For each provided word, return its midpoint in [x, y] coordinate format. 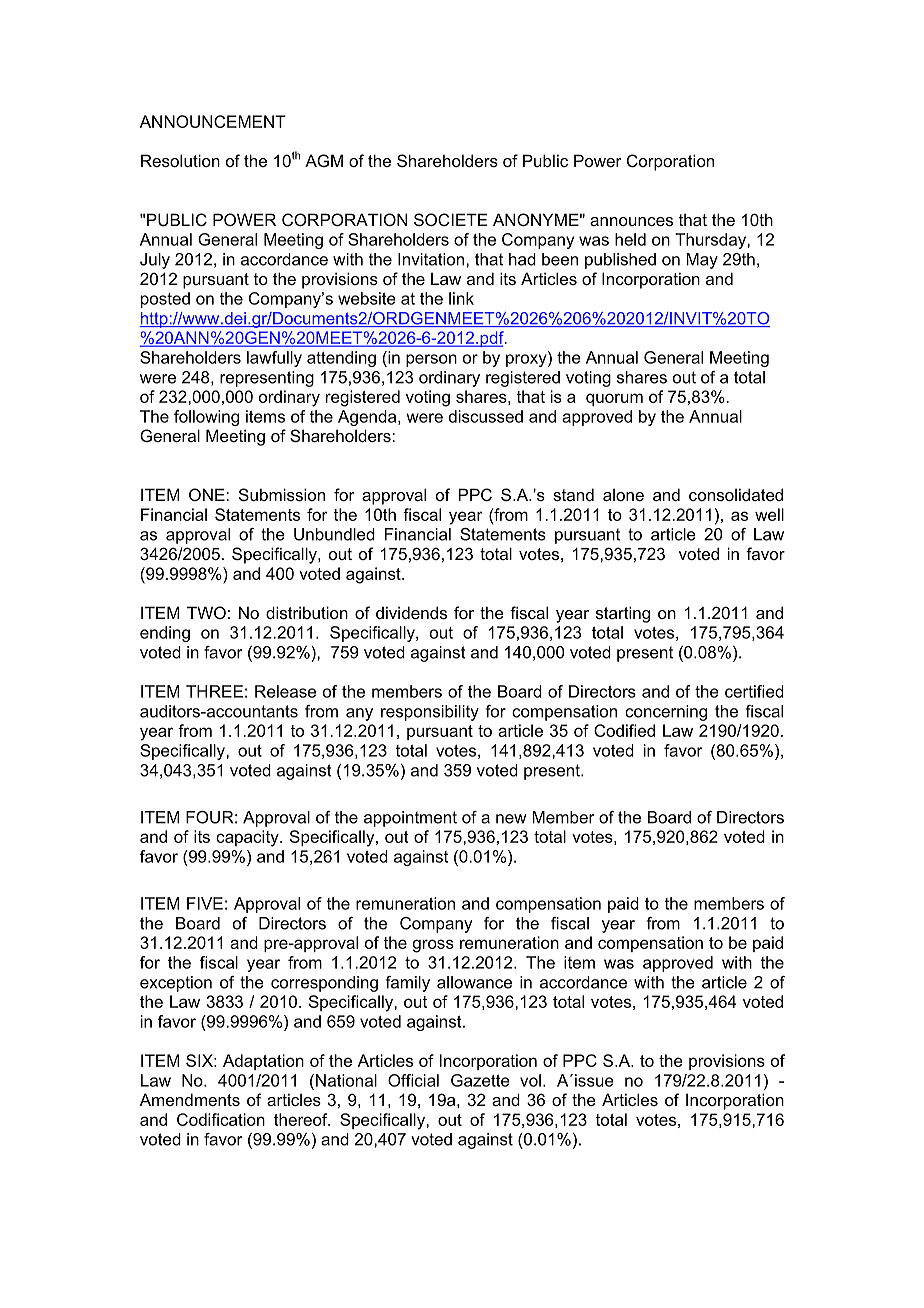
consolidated [736, 494]
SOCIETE [451, 219]
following [206, 418]
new [511, 819]
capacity [248, 838]
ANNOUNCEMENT [213, 121]
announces [631, 221]
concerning [666, 713]
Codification [221, 1119]
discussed [486, 416]
